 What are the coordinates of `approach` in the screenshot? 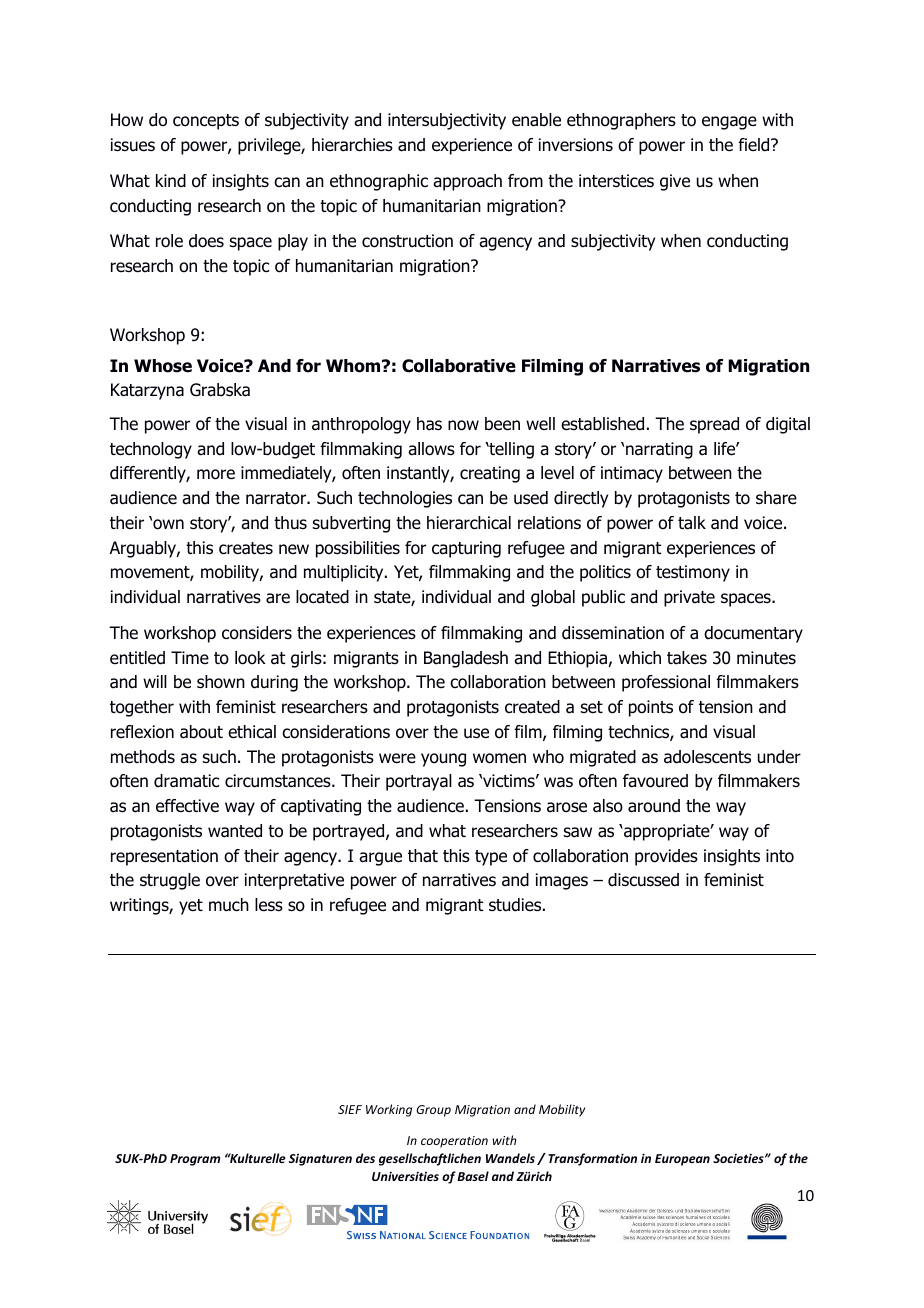 It's located at (467, 182).
